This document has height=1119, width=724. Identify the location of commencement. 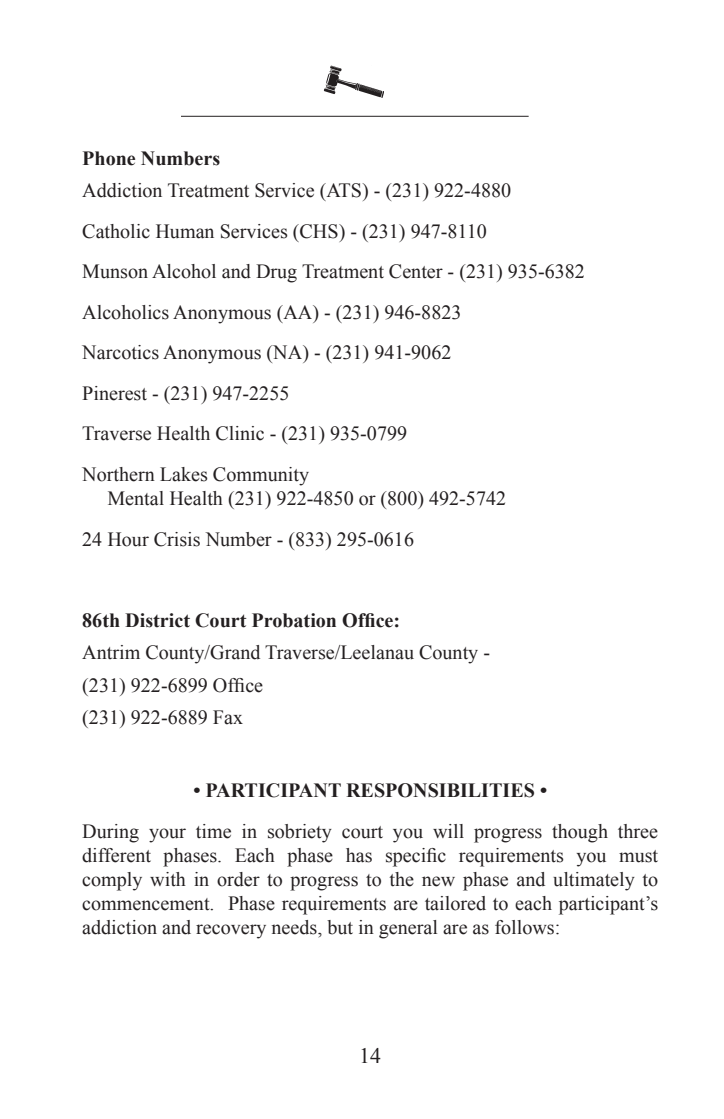
(147, 904).
